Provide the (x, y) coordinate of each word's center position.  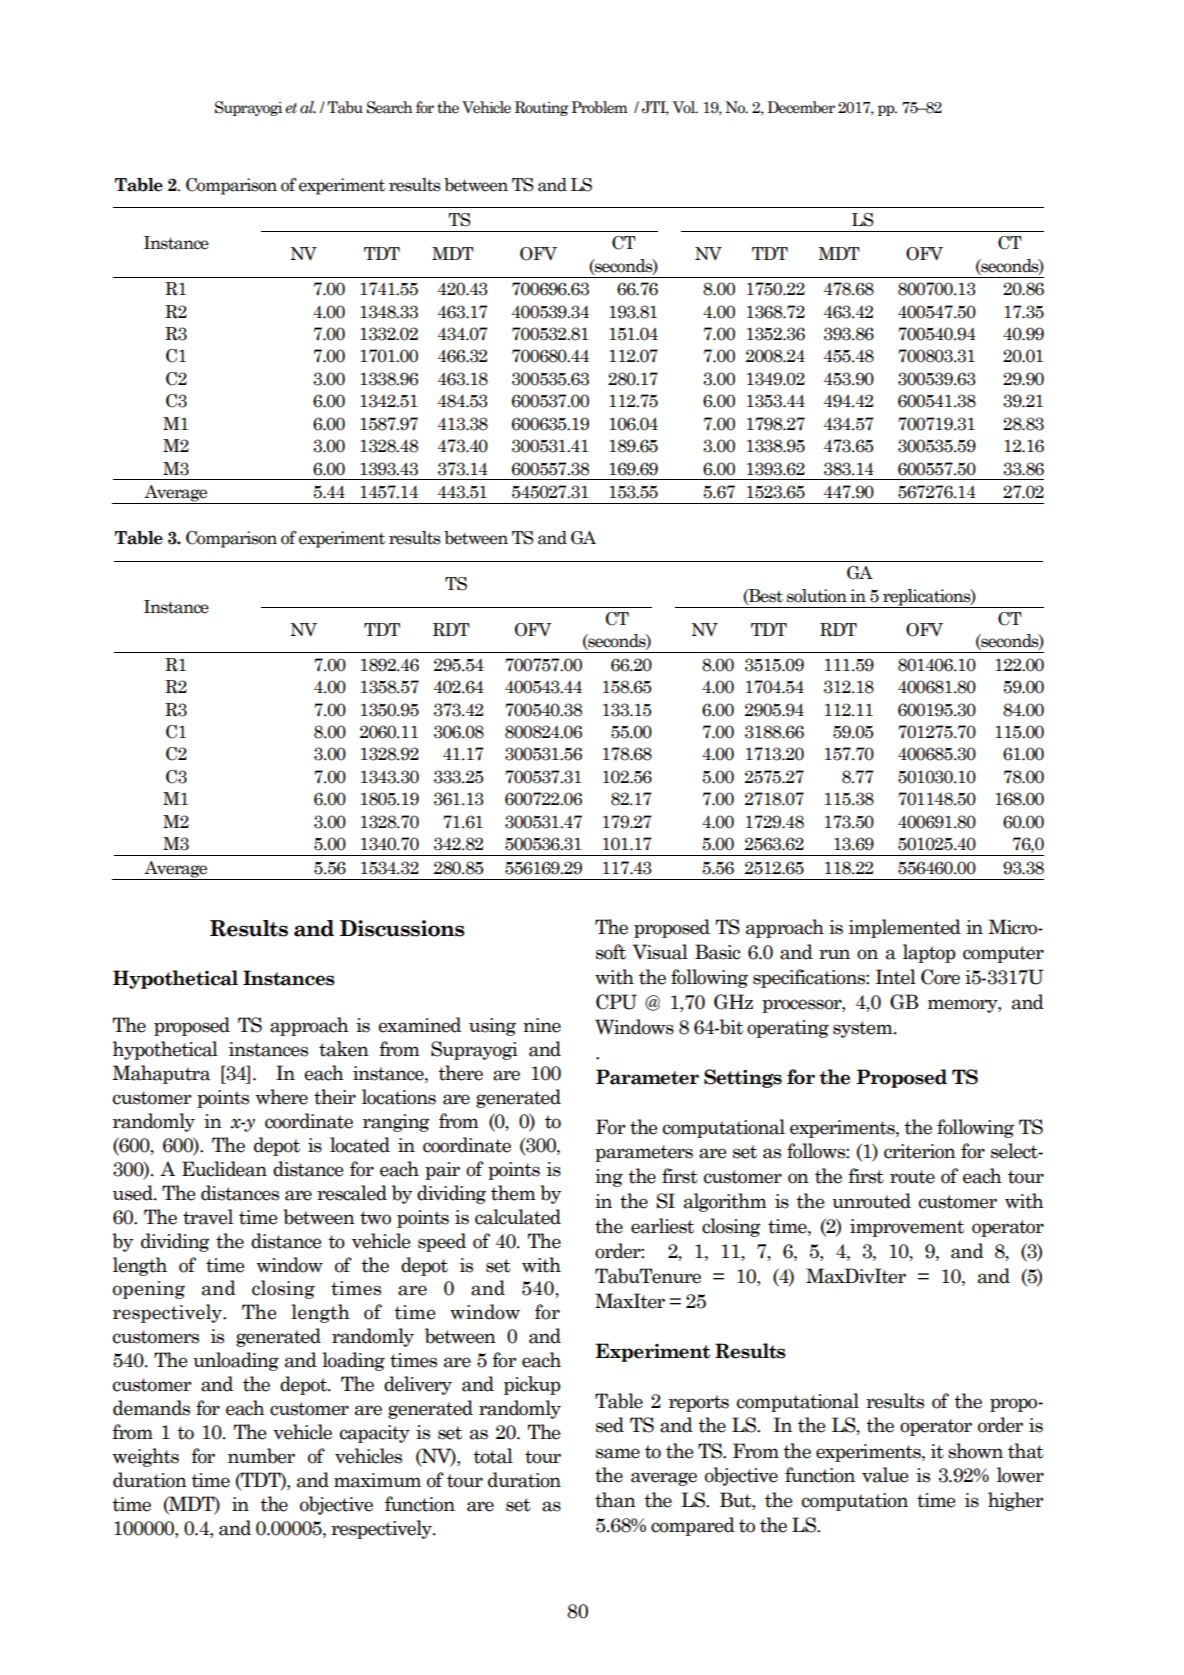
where (282, 1097)
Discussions (402, 928)
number (261, 1456)
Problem (599, 107)
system (864, 1029)
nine (542, 1025)
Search (390, 107)
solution (817, 596)
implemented (905, 928)
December (801, 107)
